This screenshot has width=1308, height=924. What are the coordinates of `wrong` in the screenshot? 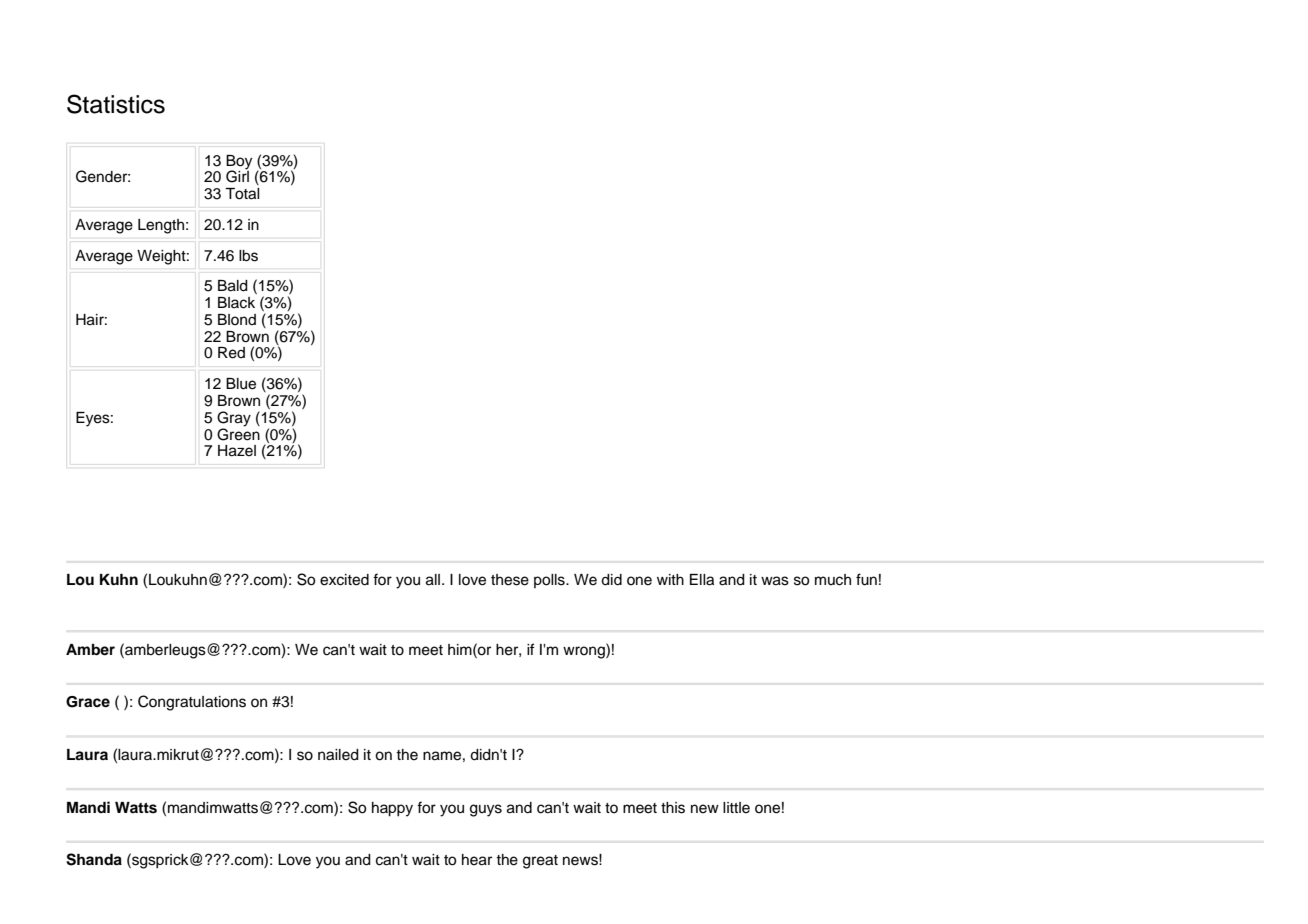 It's located at (585, 651).
